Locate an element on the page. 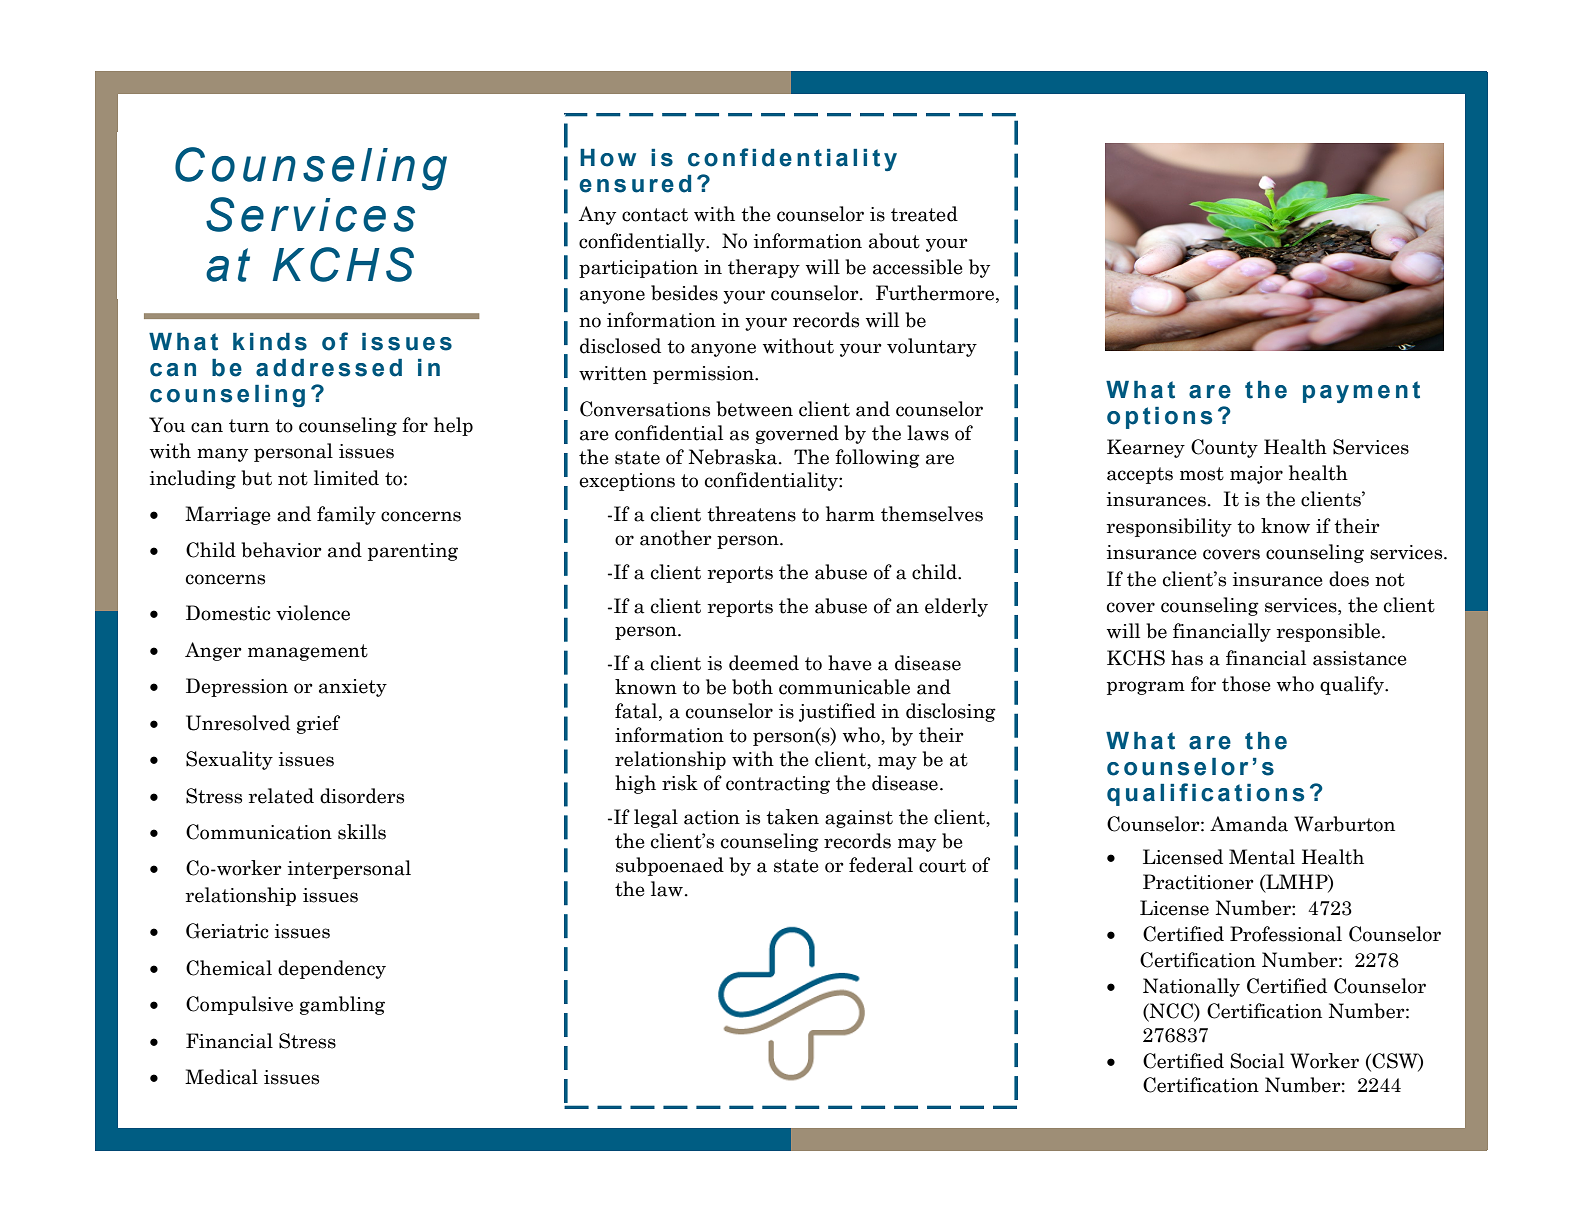  most is located at coordinates (1202, 474).
